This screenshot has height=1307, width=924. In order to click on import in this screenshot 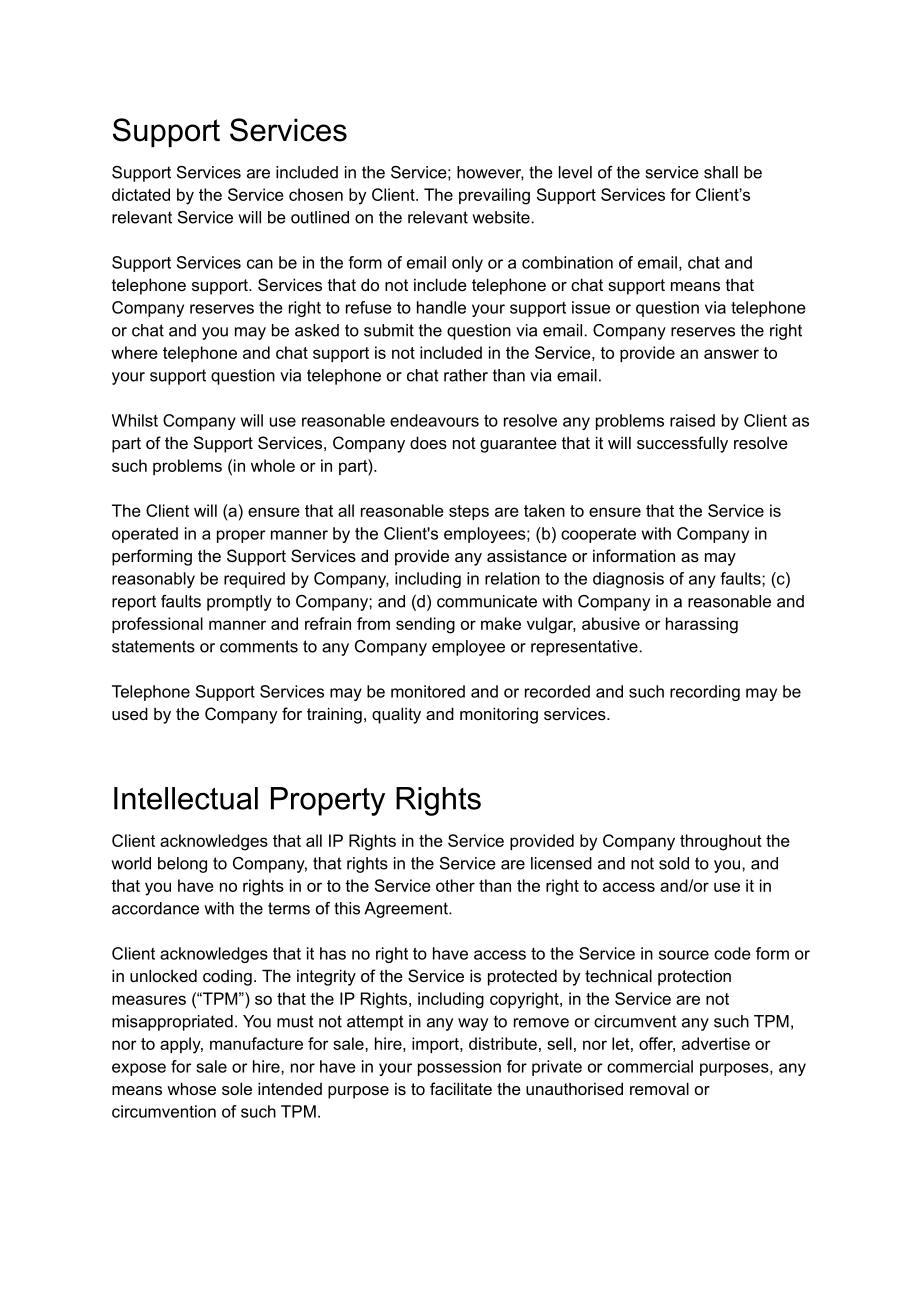, I will do `click(436, 1045)`.
